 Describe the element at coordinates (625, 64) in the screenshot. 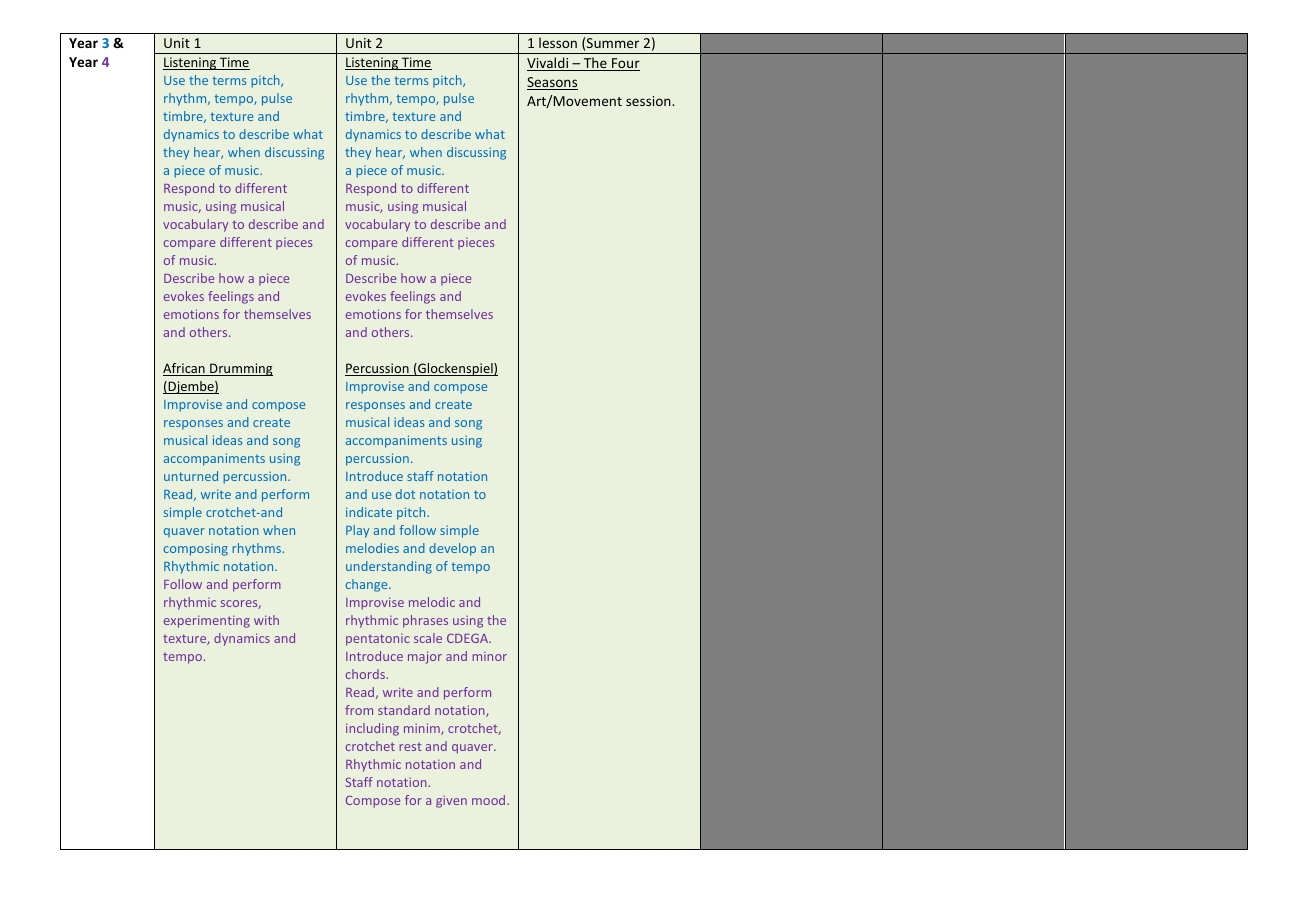

I see `Four` at that location.
